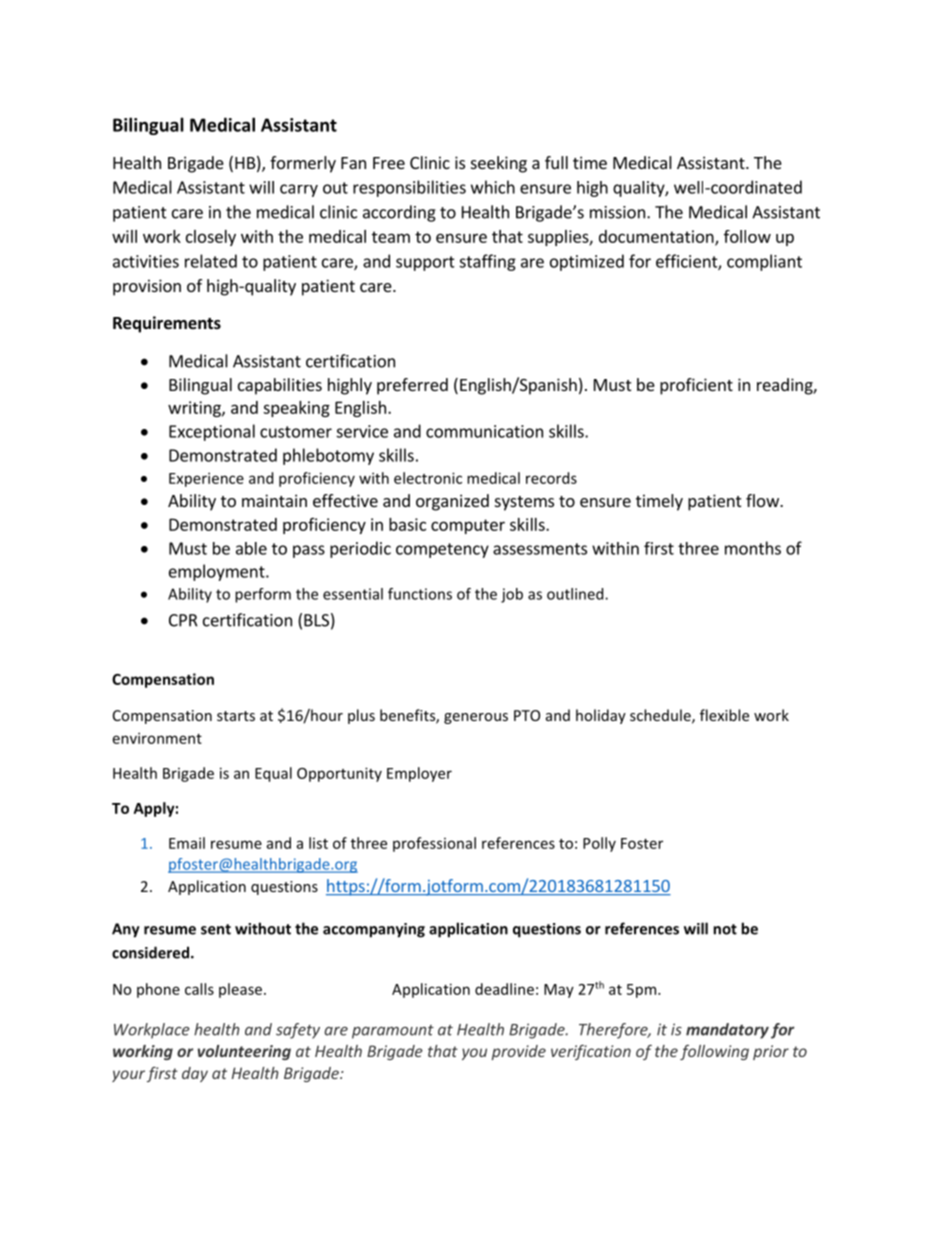  What do you see at coordinates (211, 238) in the page?
I see `closely` at bounding box center [211, 238].
